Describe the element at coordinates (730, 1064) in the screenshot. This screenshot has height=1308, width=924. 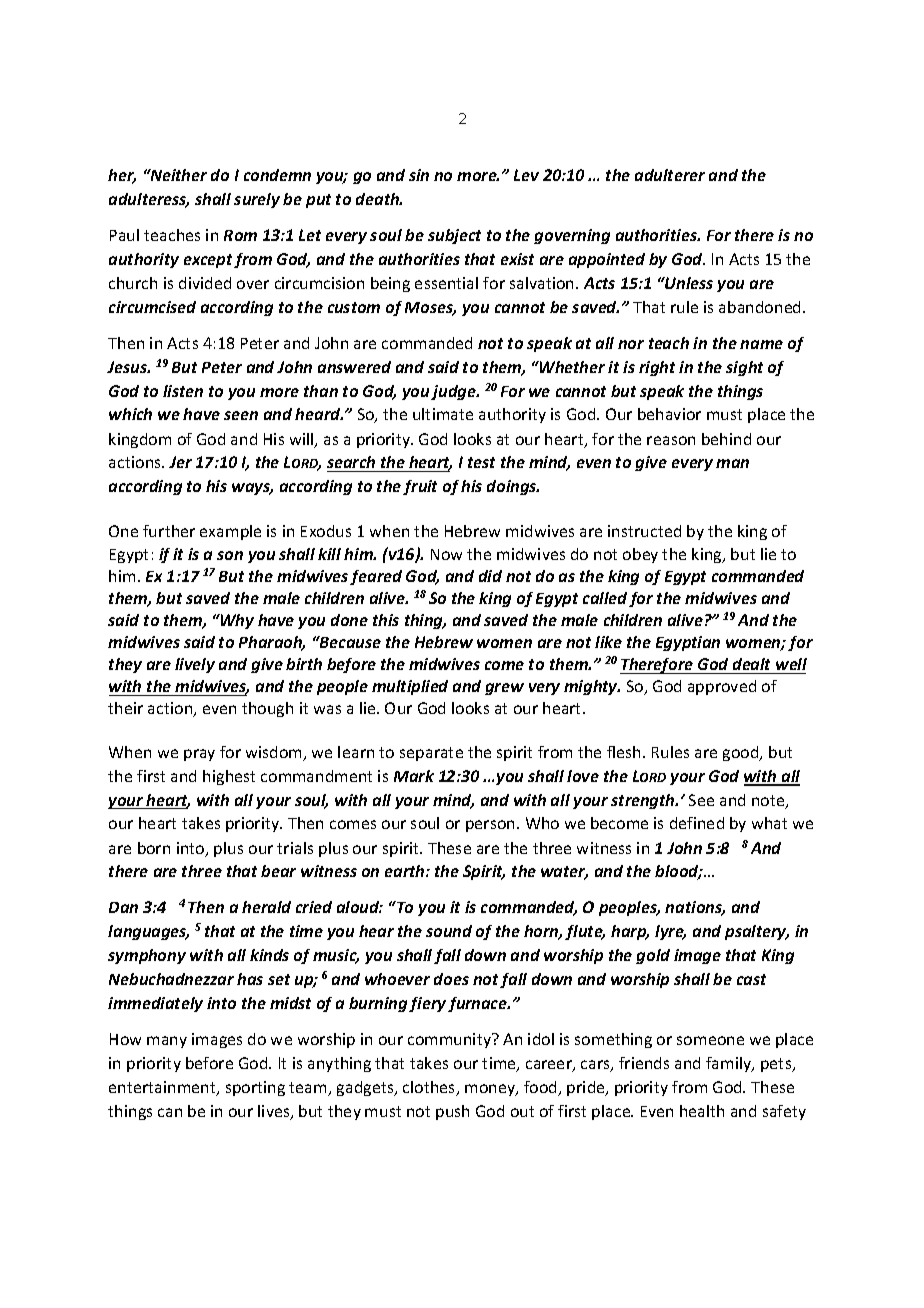
I see `family` at that location.
